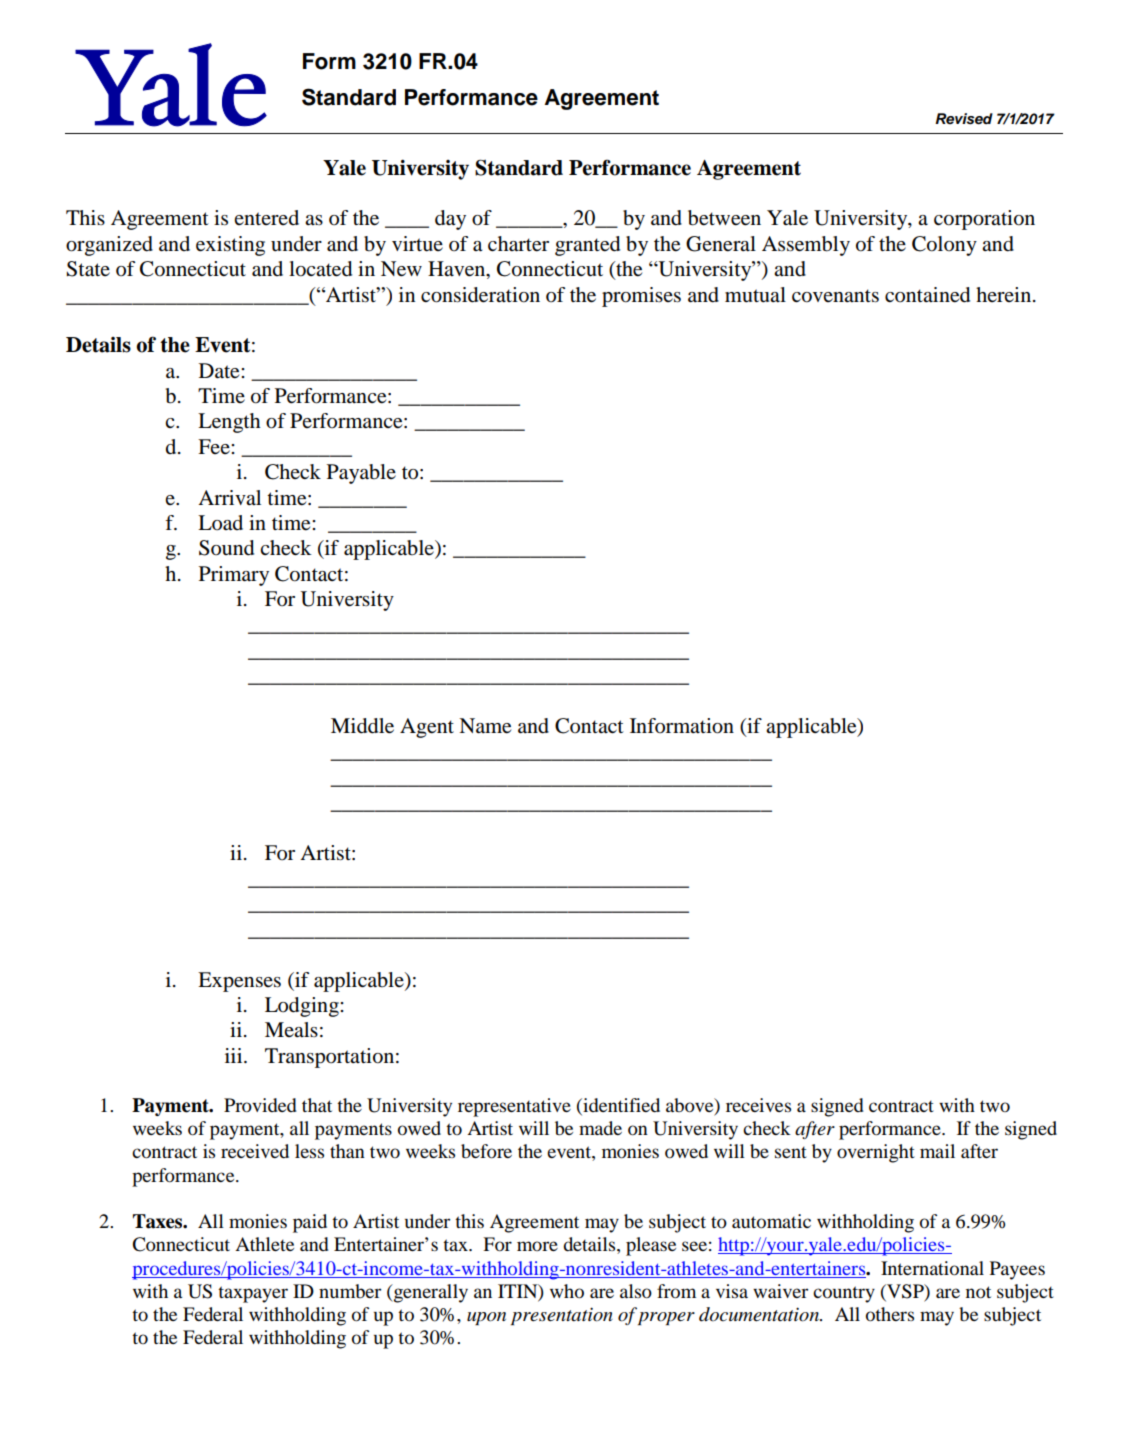 The width and height of the screenshot is (1125, 1456). I want to click on Agent, so click(427, 728).
